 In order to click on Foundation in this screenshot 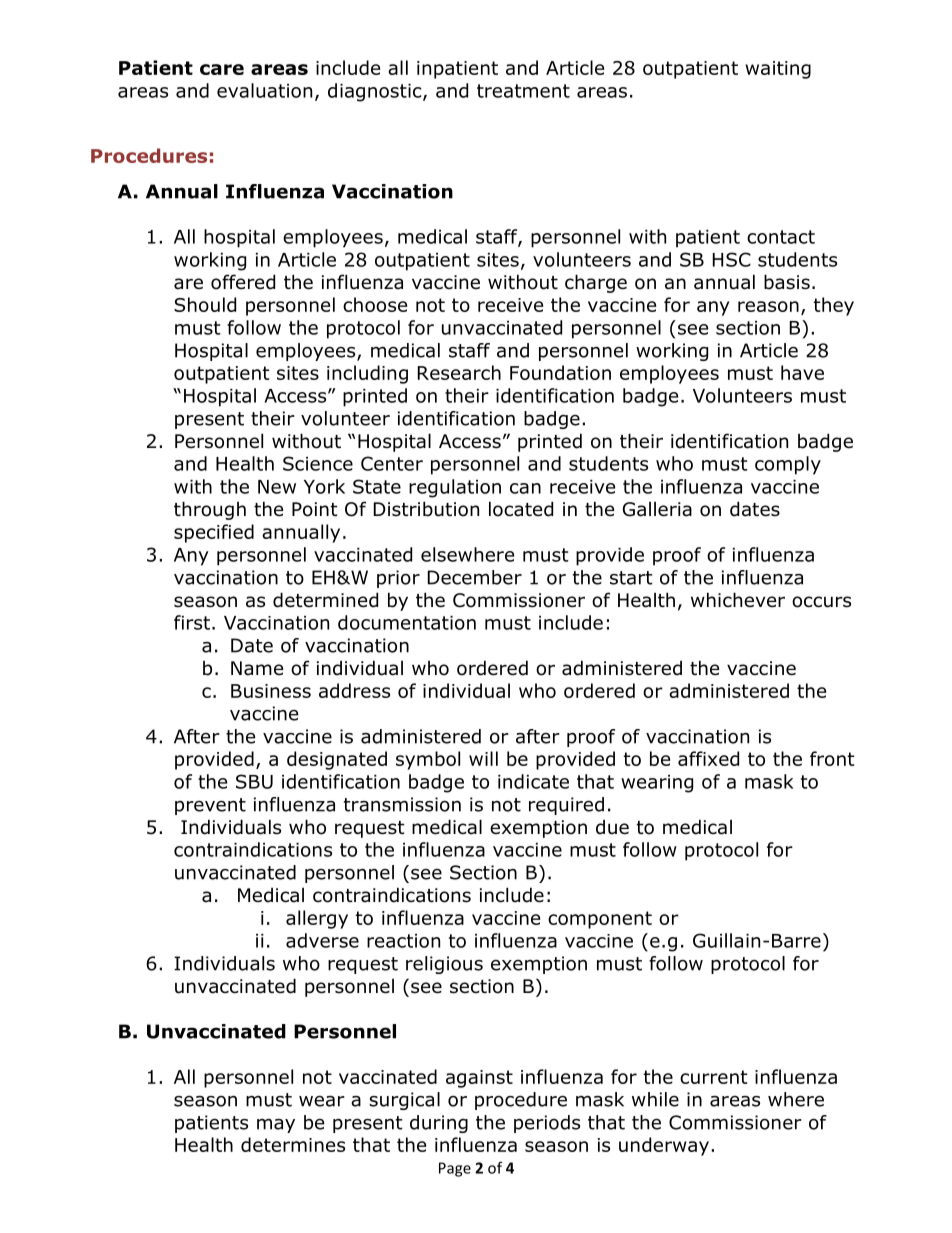, I will do `click(560, 372)`.
